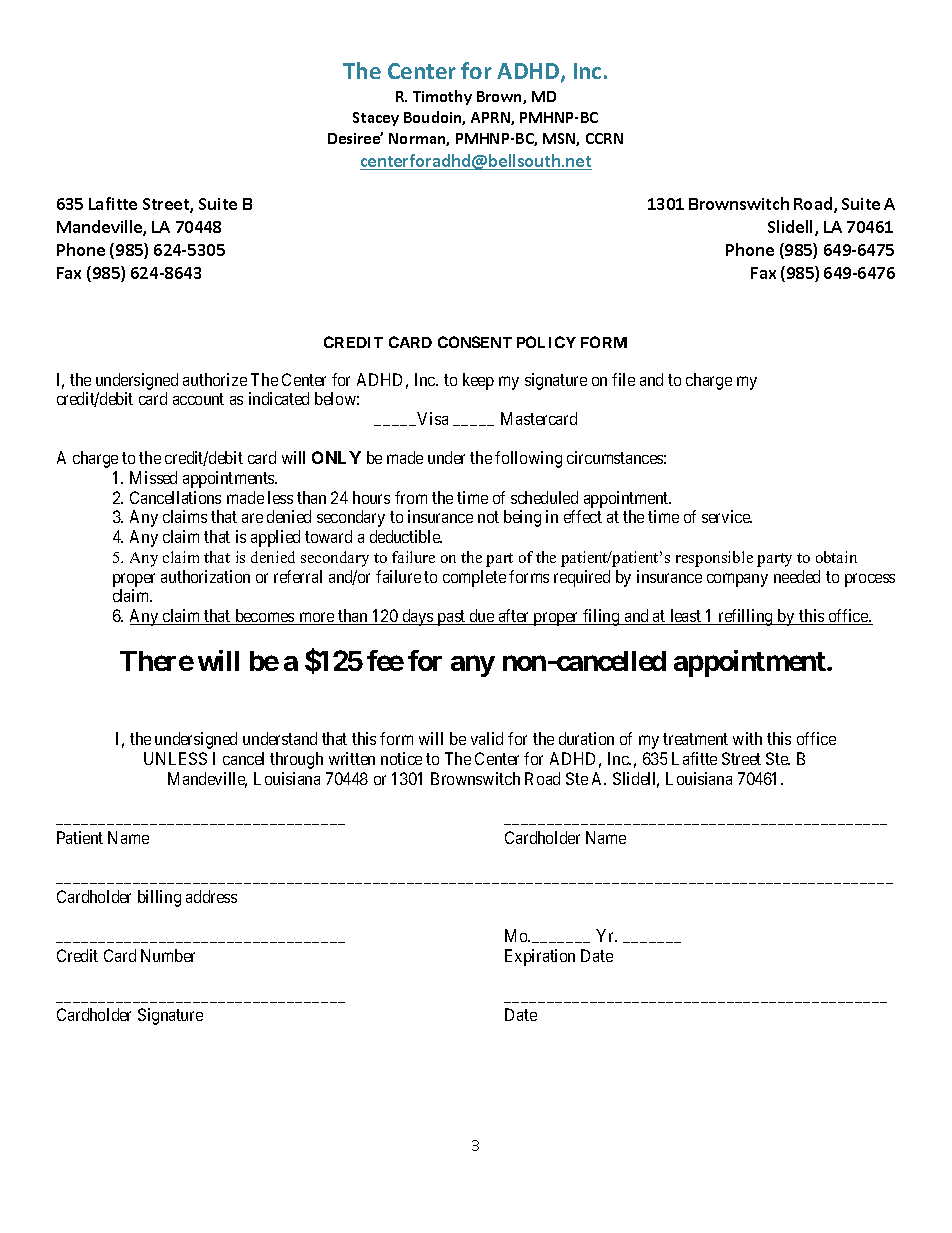 The height and width of the document is (1233, 952). What do you see at coordinates (376, 119) in the document?
I see `Stacey` at bounding box center [376, 119].
